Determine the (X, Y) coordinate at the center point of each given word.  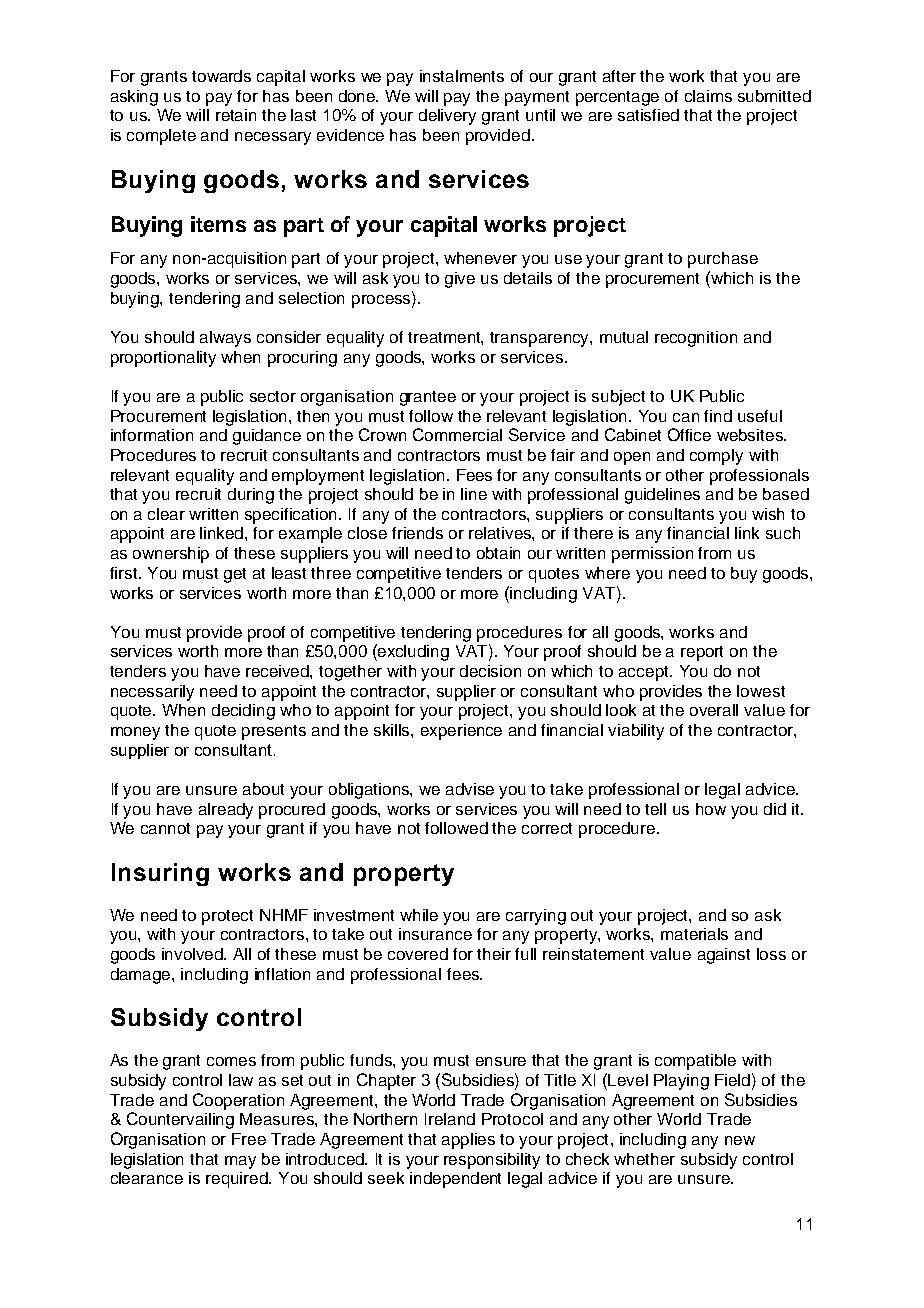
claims (708, 96)
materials (694, 934)
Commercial (457, 434)
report (702, 653)
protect (227, 917)
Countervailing (180, 1120)
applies (468, 1141)
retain (236, 115)
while (419, 915)
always (225, 339)
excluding (412, 652)
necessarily (152, 693)
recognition (696, 339)
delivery (447, 117)
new (740, 1140)
